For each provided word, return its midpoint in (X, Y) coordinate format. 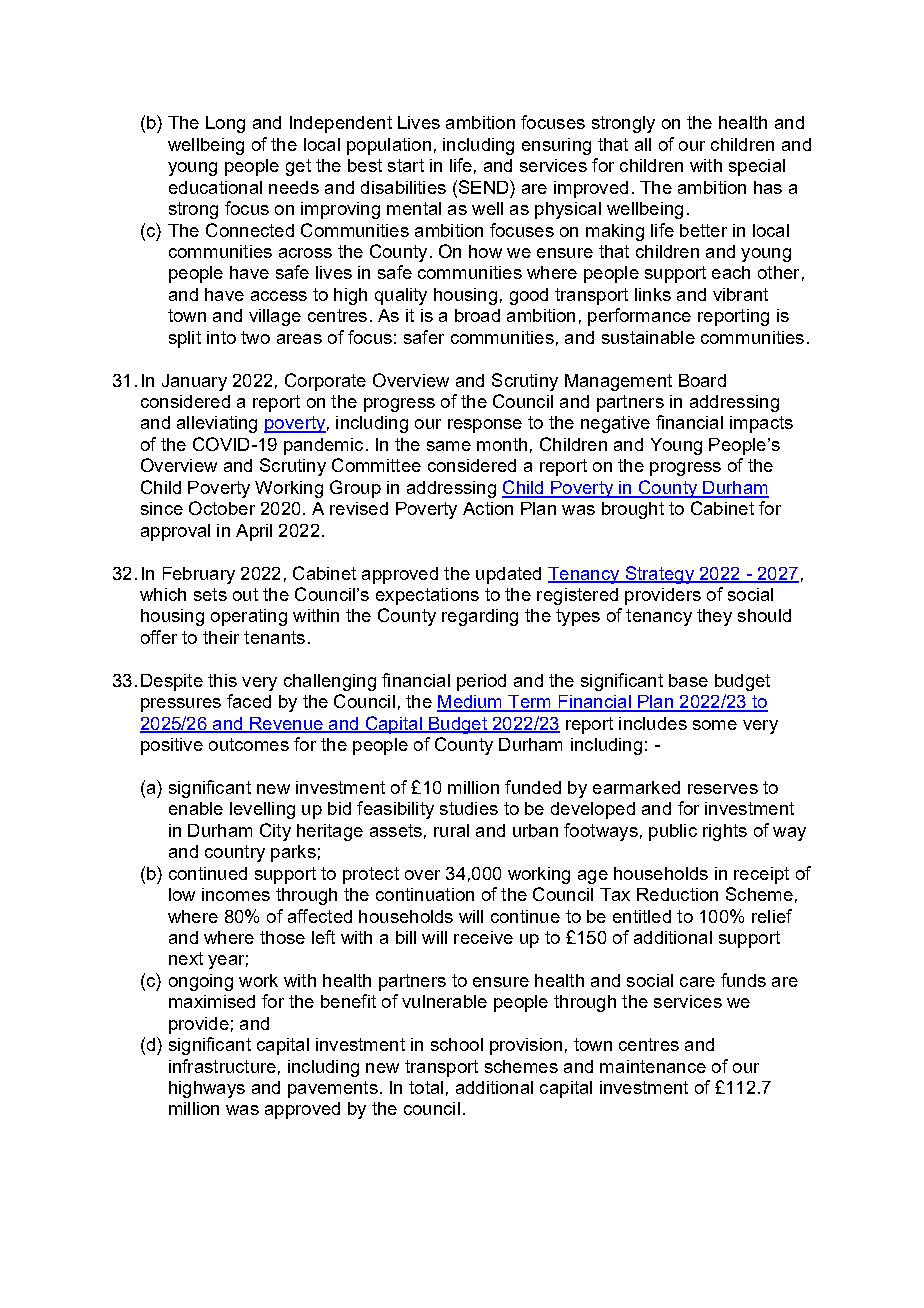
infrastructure (222, 1066)
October (222, 508)
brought (633, 510)
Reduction (677, 894)
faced (249, 701)
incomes (236, 894)
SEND (483, 187)
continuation (425, 894)
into (221, 337)
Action (488, 508)
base (688, 680)
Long (225, 124)
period (481, 682)
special (757, 167)
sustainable (648, 337)
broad (477, 315)
